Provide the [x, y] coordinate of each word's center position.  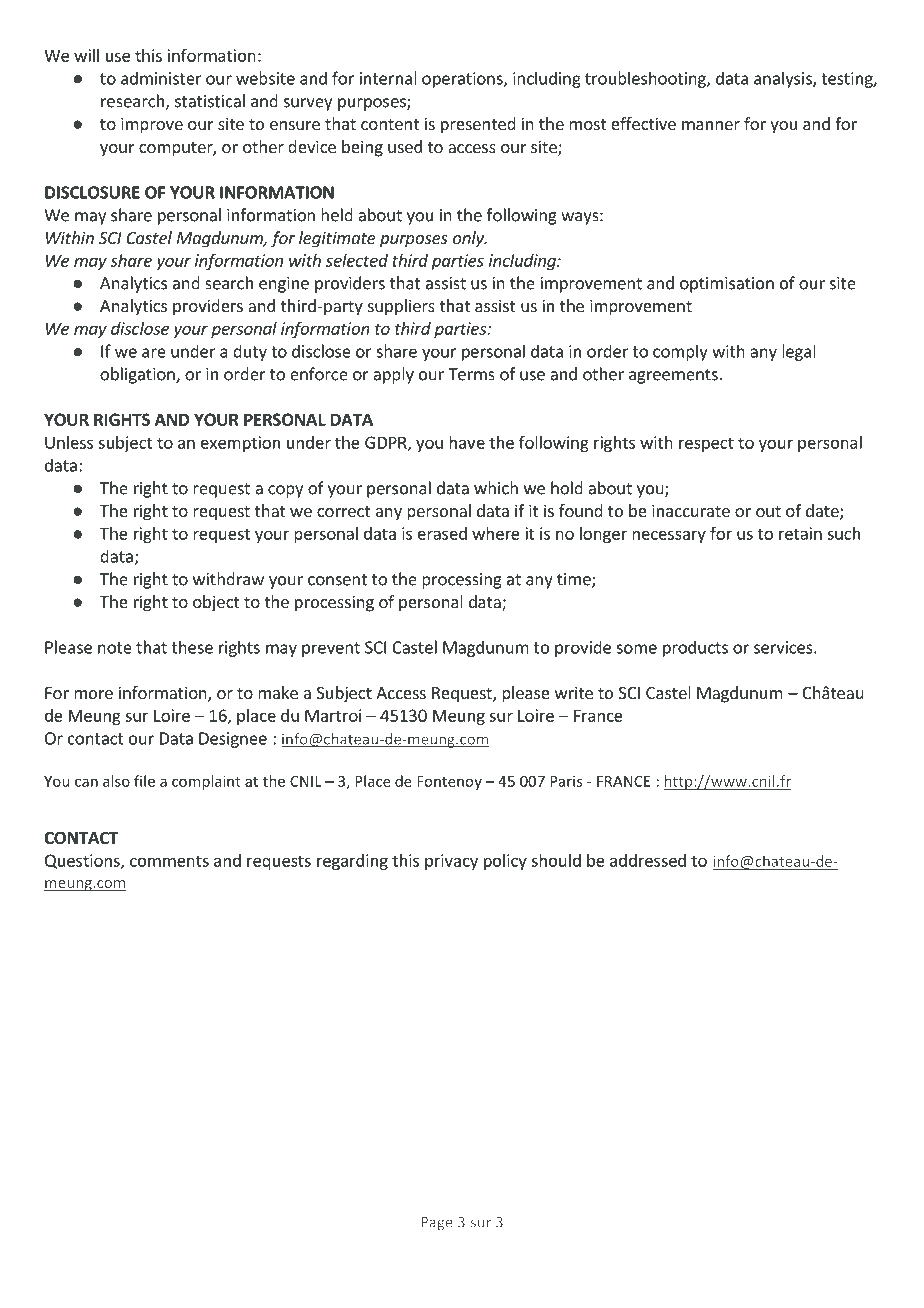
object [216, 603]
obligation [138, 375]
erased [442, 533]
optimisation [727, 285]
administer [161, 78]
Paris [566, 781]
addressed [648, 860]
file [144, 781]
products [695, 648]
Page [437, 1224]
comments [169, 861]
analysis [784, 79]
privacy [451, 862]
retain [800, 533]
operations [463, 80]
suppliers [401, 307]
